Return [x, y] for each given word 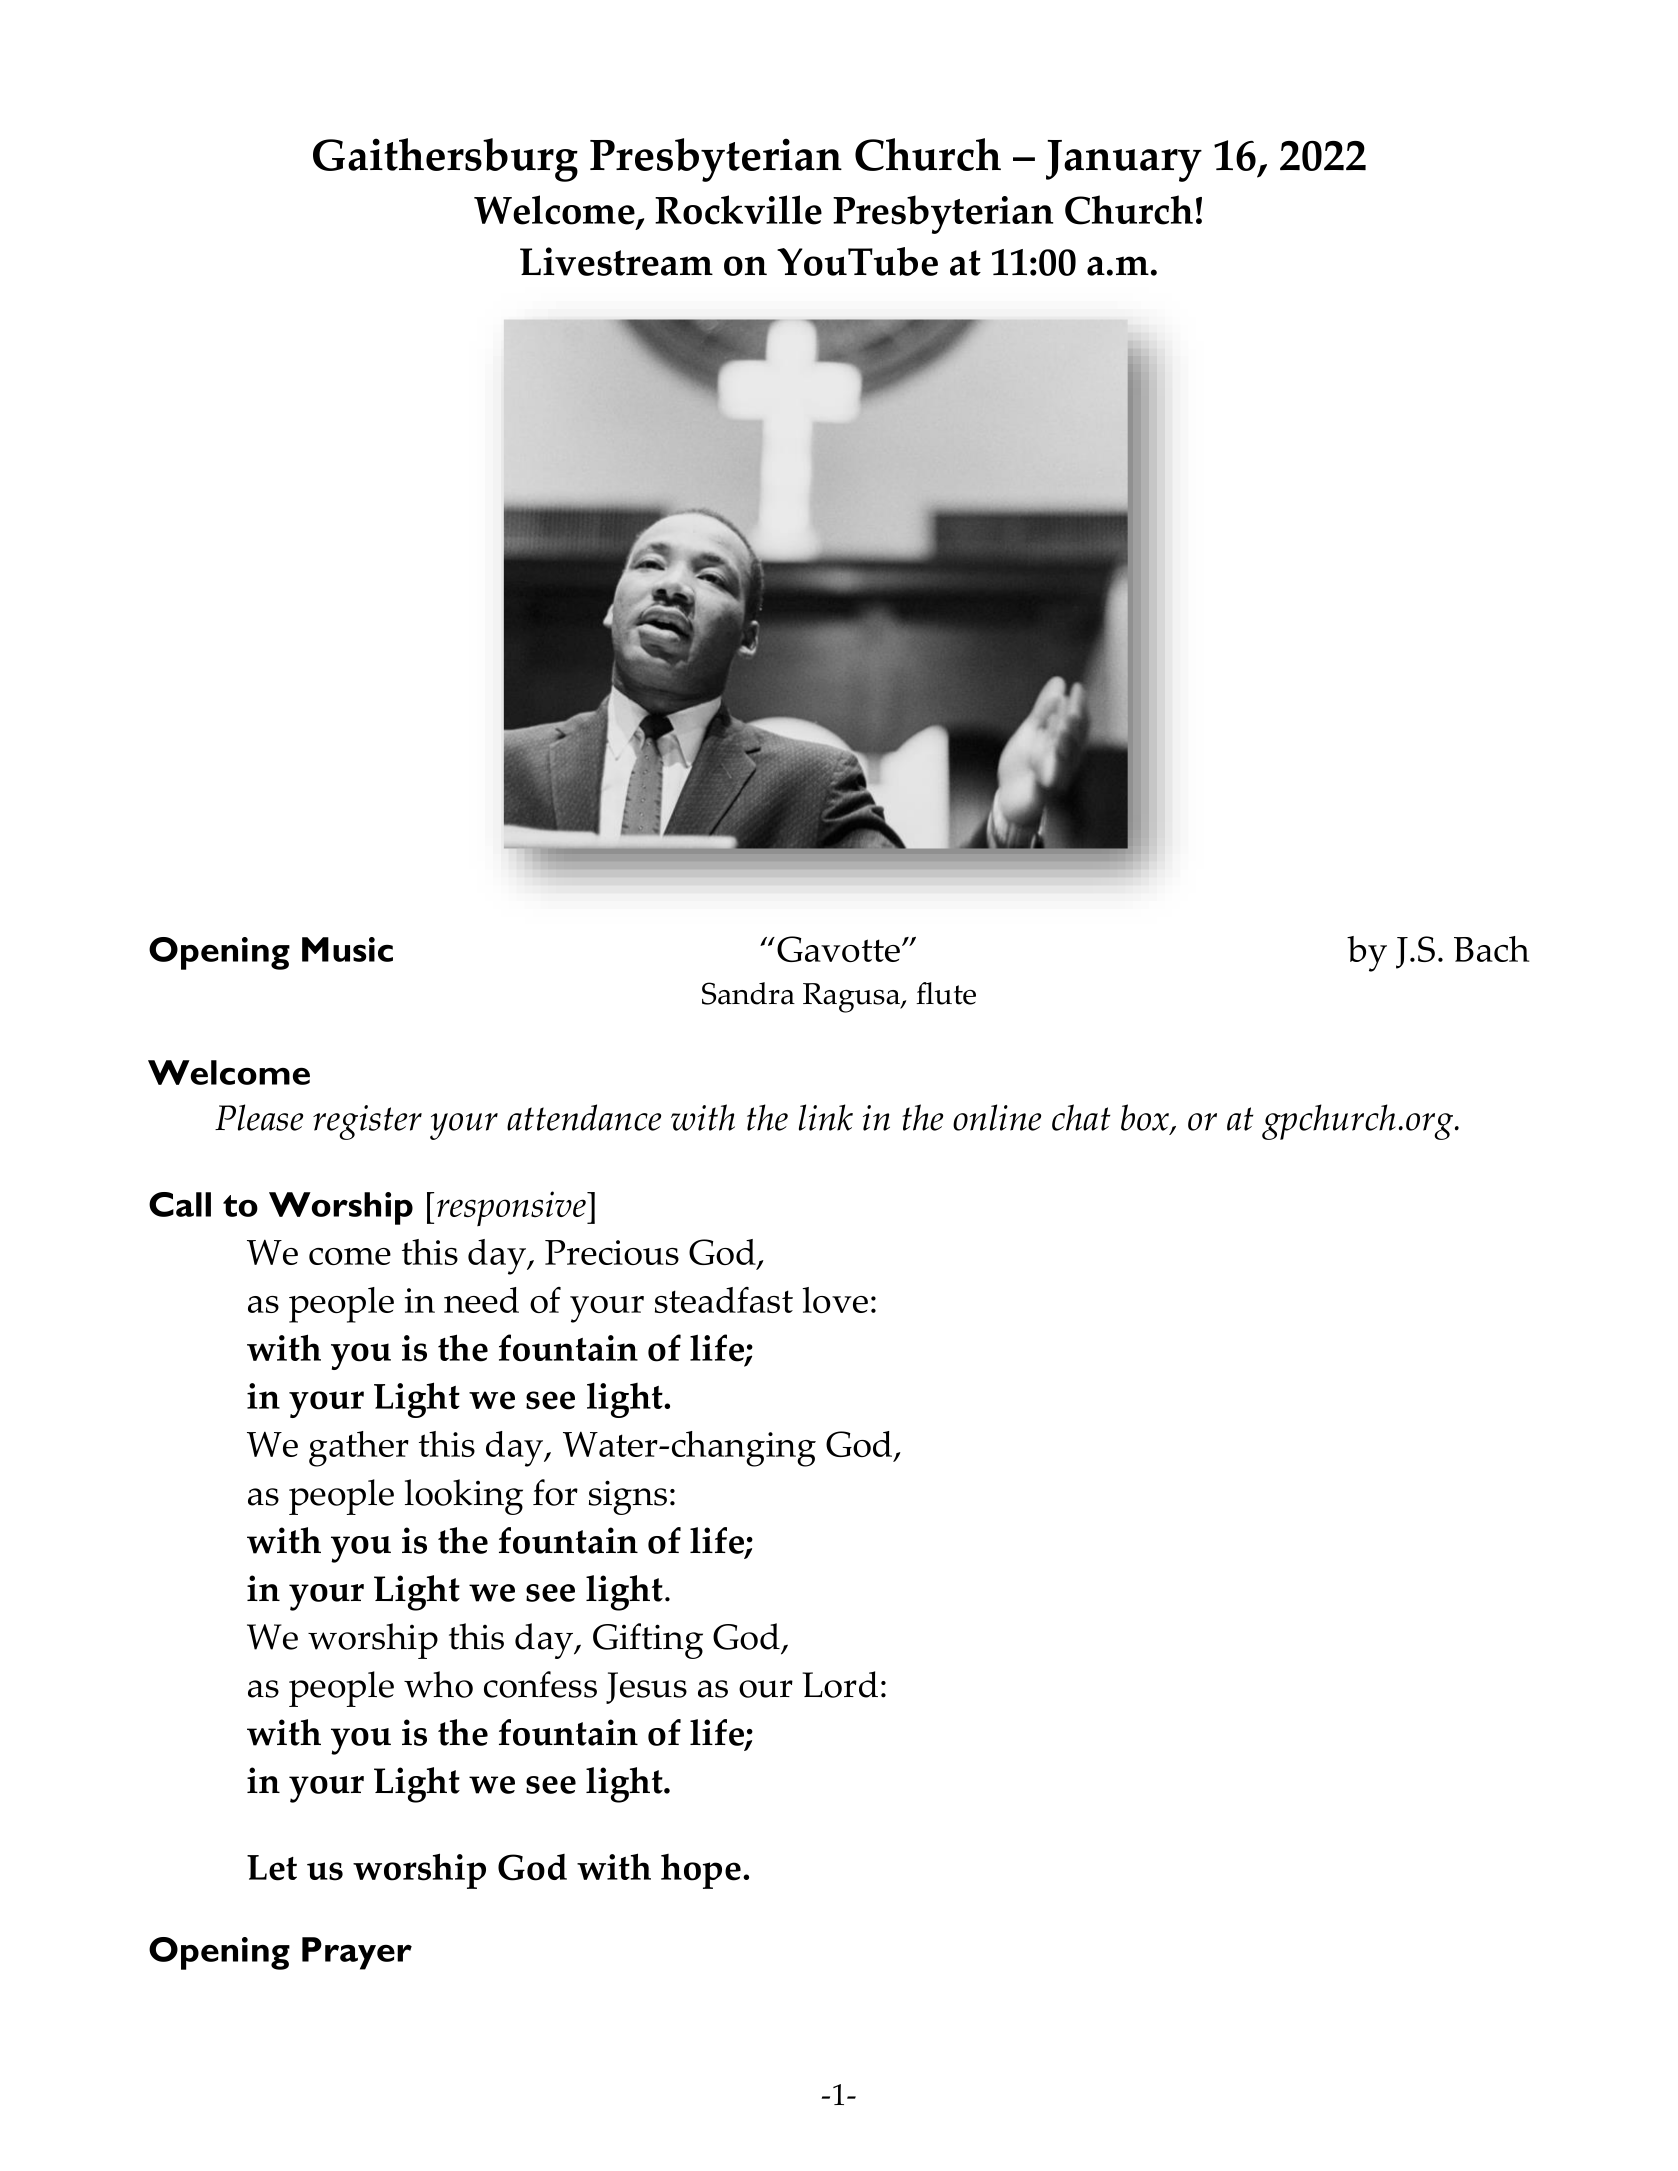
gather [359, 1449]
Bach [1491, 949]
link [826, 1117]
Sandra [748, 993]
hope [701, 1871]
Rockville [738, 210]
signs [628, 1497]
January [1124, 161]
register [367, 1122]
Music [347, 949]
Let [272, 1868]
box [1146, 1119]
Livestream [616, 261]
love [835, 1300]
